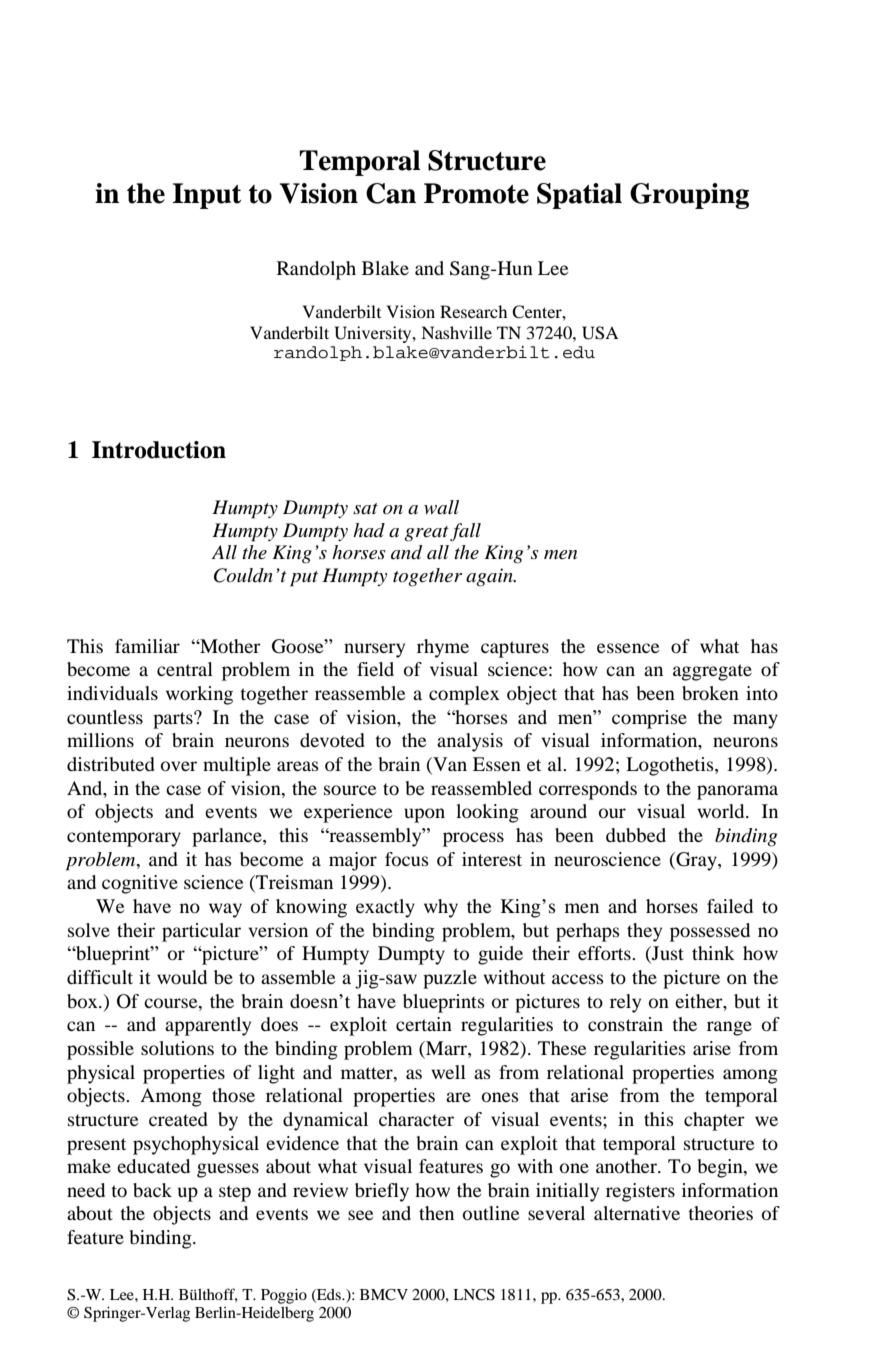 This screenshot has width=886, height=1372. Describe the element at coordinates (159, 450) in the screenshot. I see `Introduction` at that location.
